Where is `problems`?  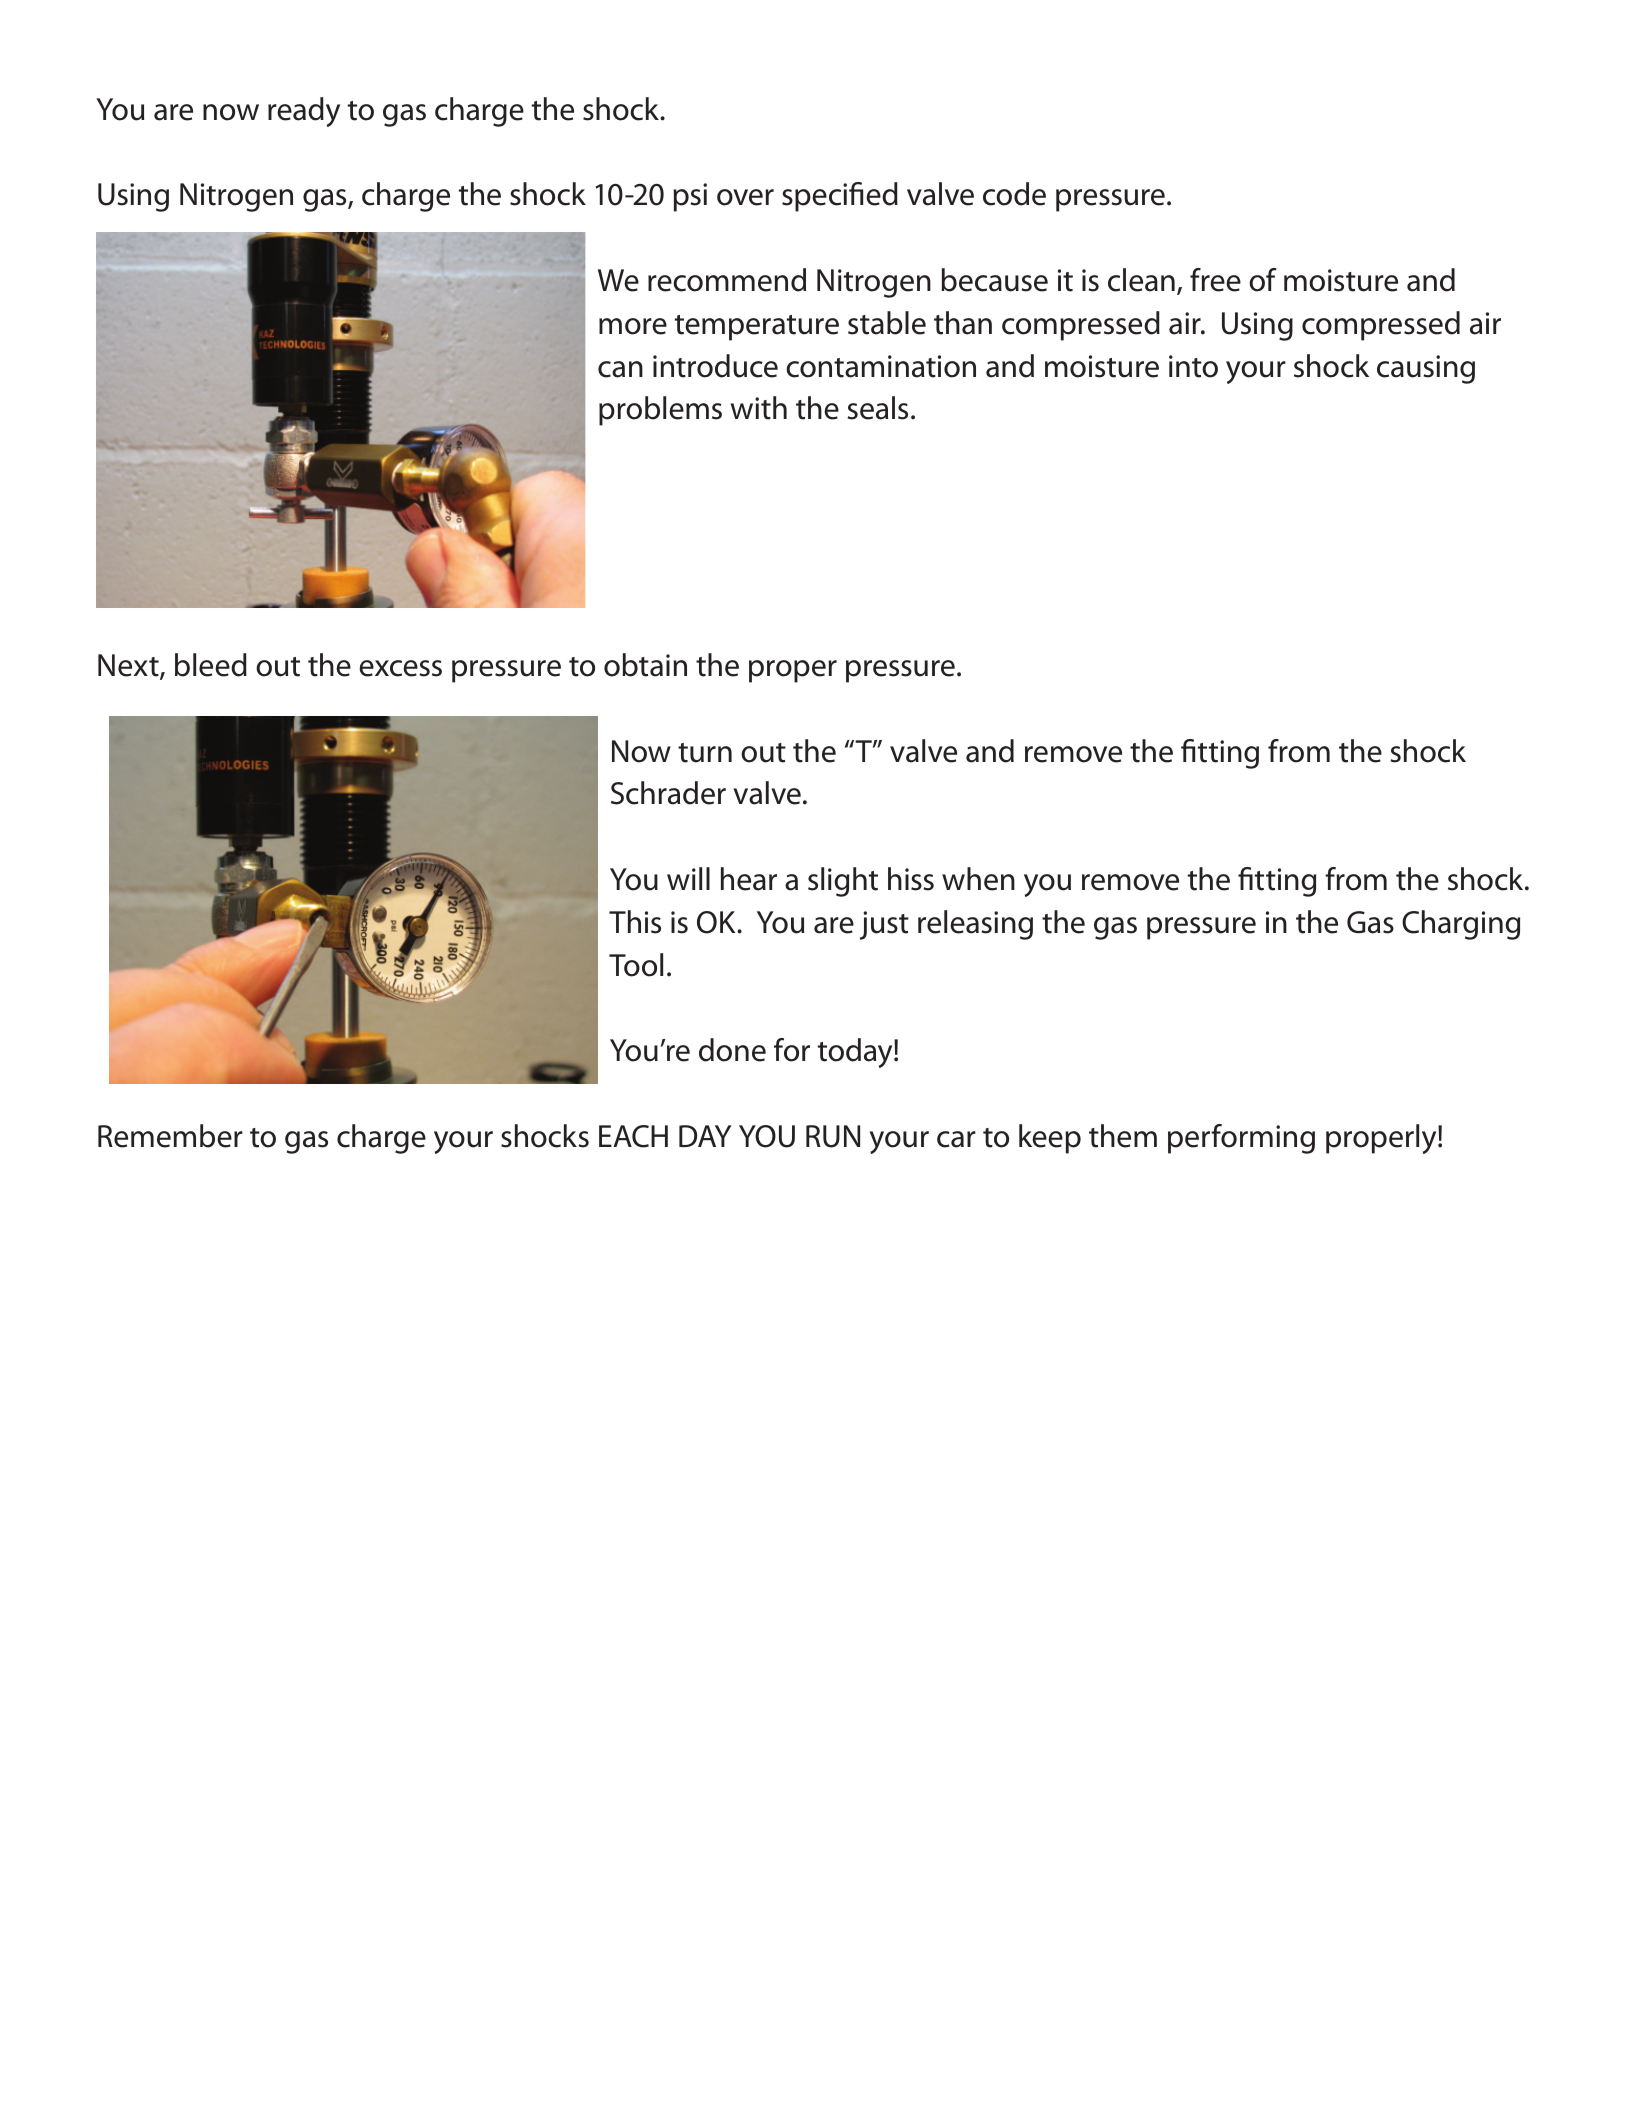
problems is located at coordinates (660, 411).
